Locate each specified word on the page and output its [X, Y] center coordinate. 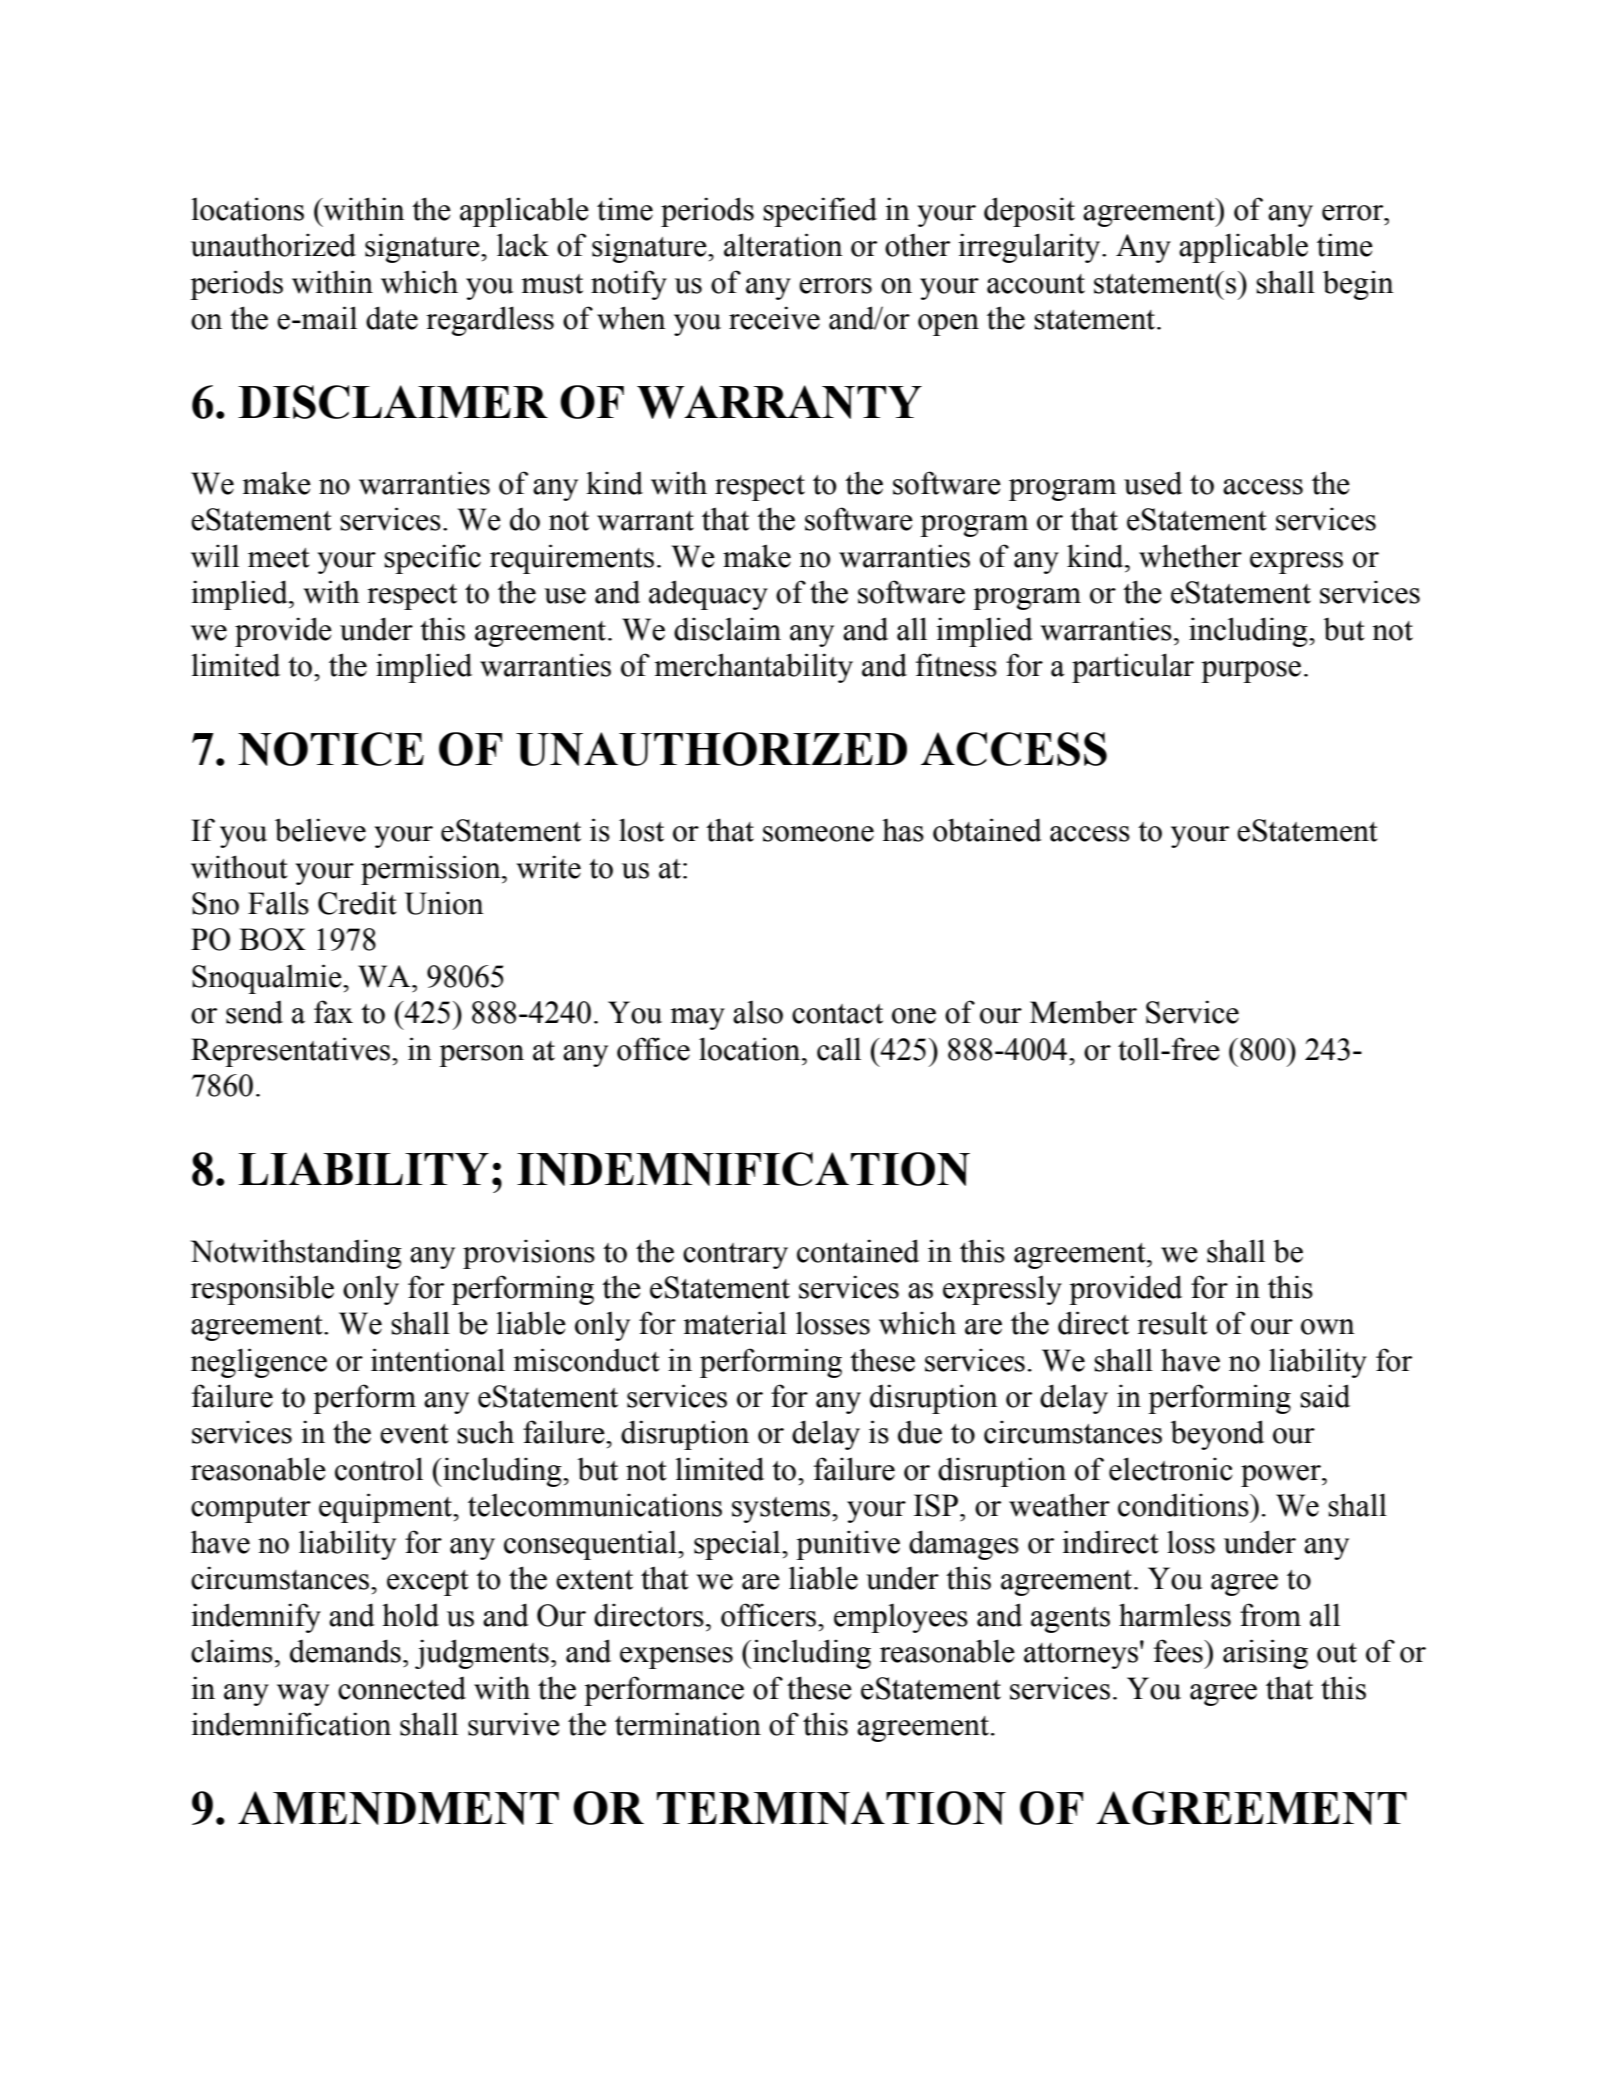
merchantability [754, 668]
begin [1358, 285]
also [758, 1012]
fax [333, 1012]
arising [1265, 1654]
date [392, 318]
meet [279, 558]
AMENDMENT [398, 1808]
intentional [438, 1360]
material [735, 1323]
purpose [1251, 672]
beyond [1217, 1435]
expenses [676, 1658]
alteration [783, 245]
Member [1083, 1012]
